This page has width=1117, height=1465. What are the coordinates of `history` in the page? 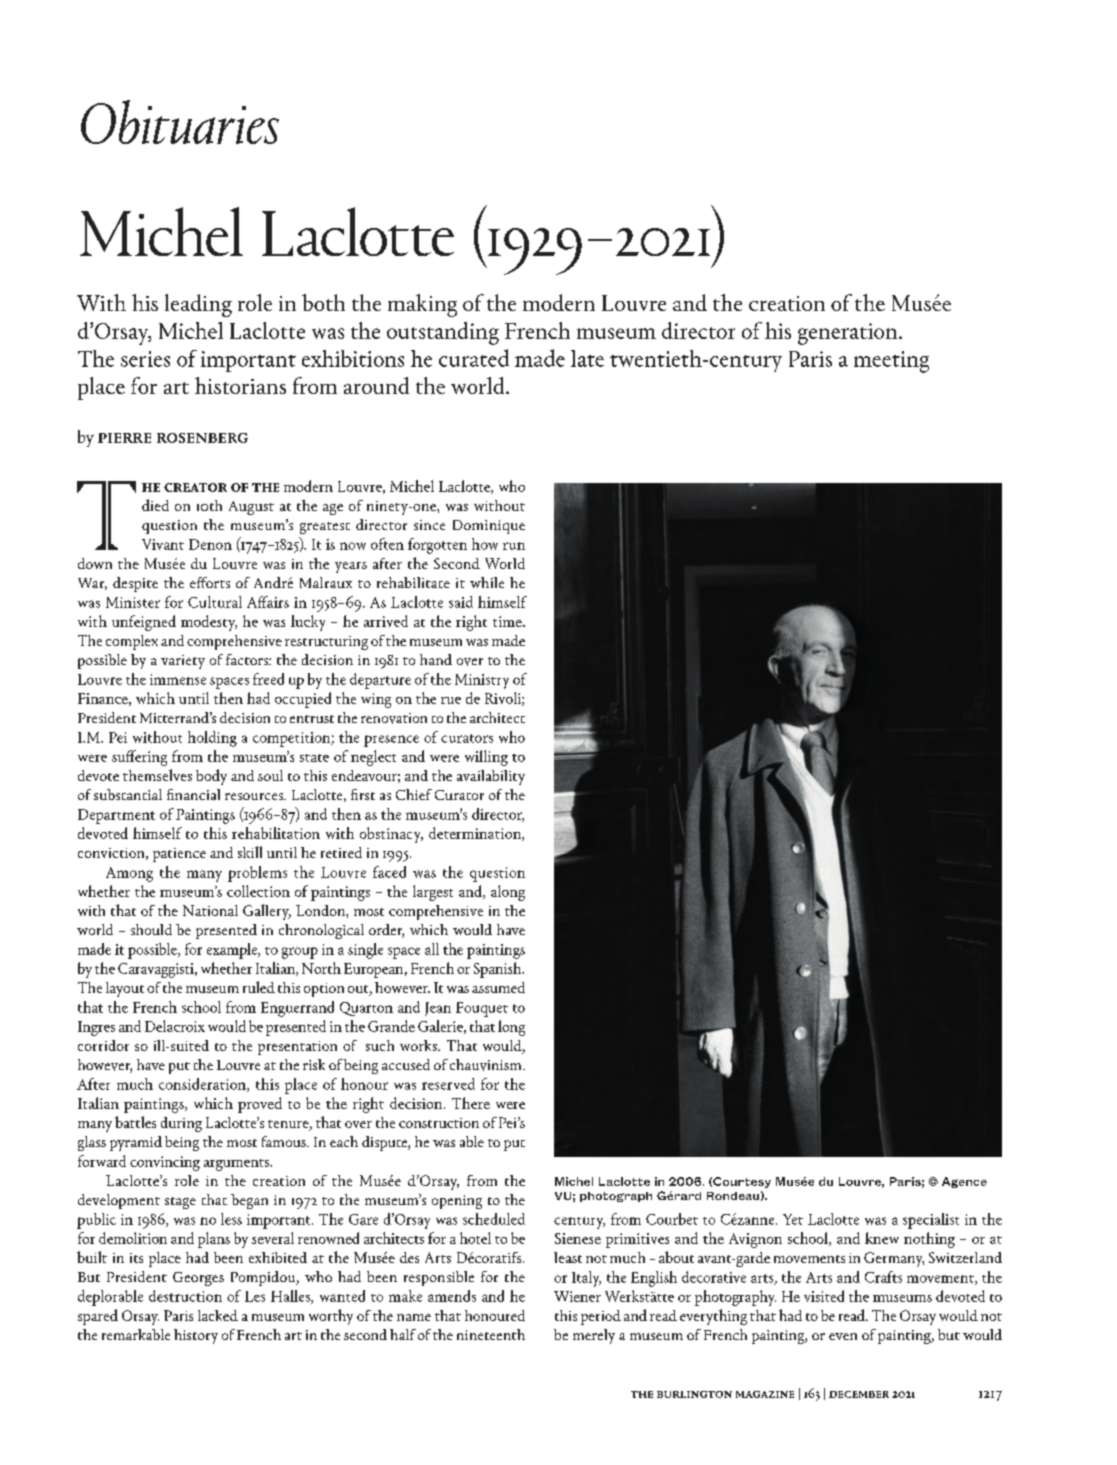 It's located at (196, 1336).
